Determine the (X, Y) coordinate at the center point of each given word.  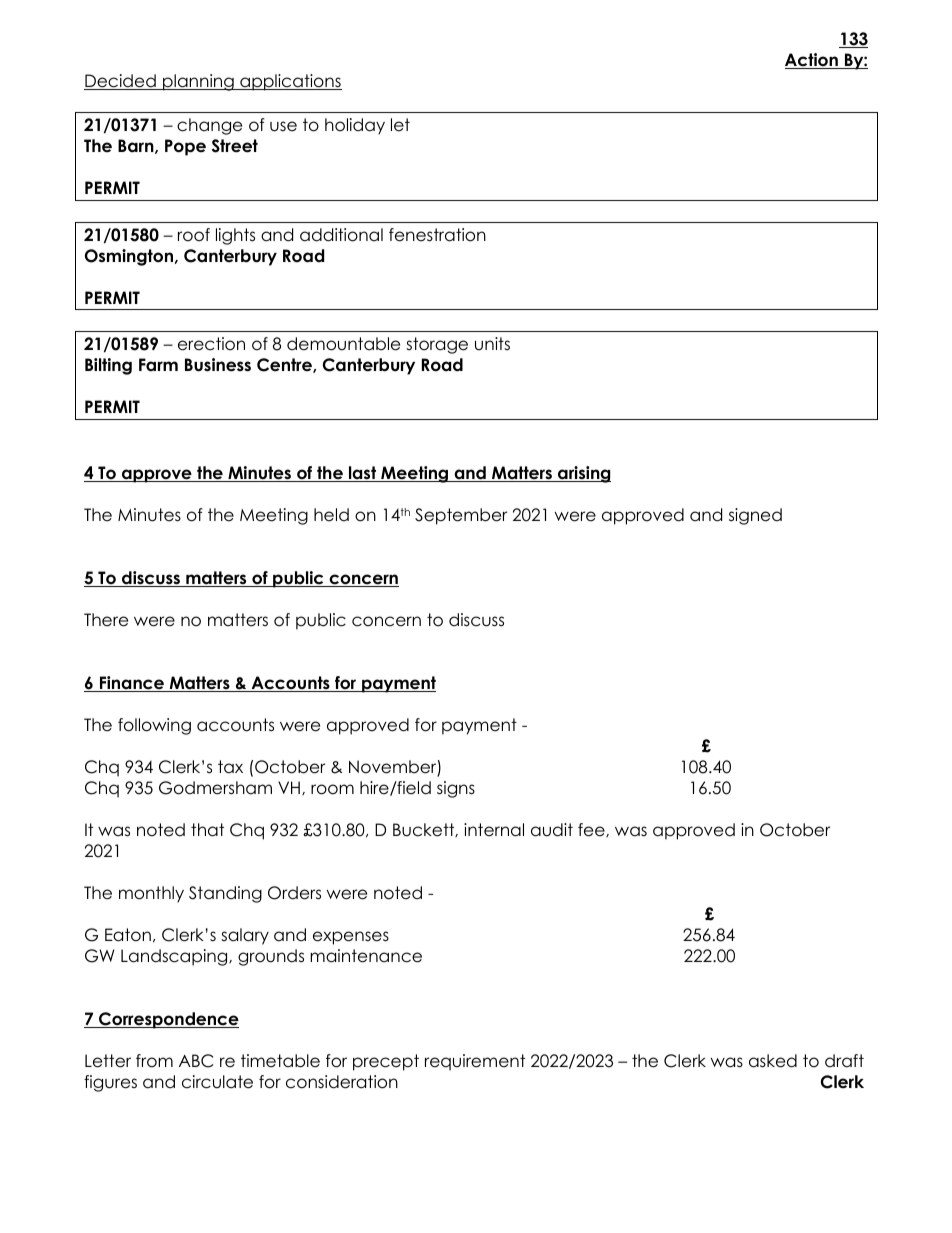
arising (583, 474)
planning (198, 82)
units (492, 343)
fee (592, 830)
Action (812, 61)
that (207, 830)
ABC (196, 1061)
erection (211, 344)
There (106, 620)
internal (494, 830)
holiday (355, 126)
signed (755, 516)
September (461, 516)
